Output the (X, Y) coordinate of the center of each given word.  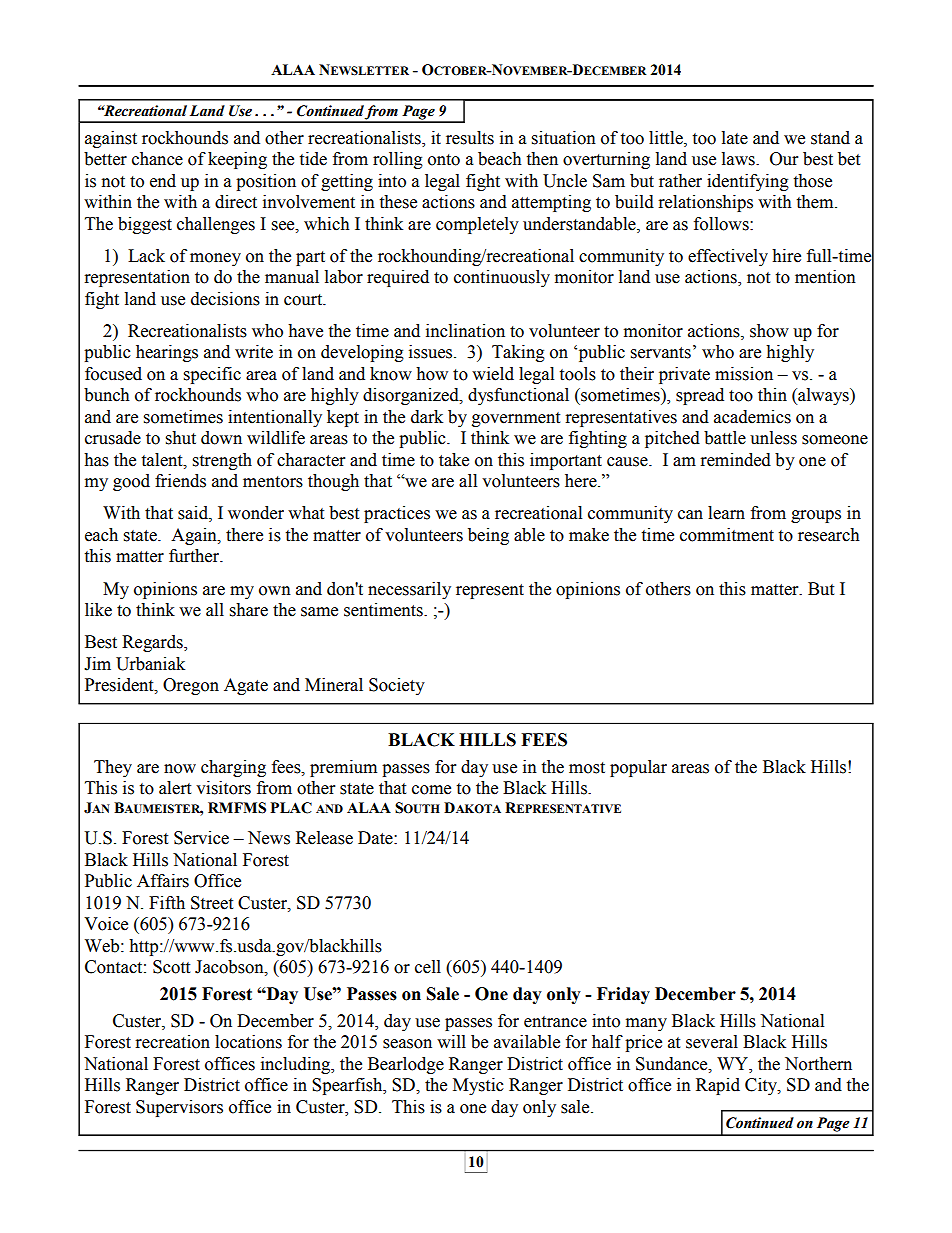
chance (157, 159)
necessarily (409, 590)
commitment (727, 535)
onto (444, 160)
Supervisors (179, 1108)
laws (739, 159)
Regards (153, 643)
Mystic (478, 1086)
